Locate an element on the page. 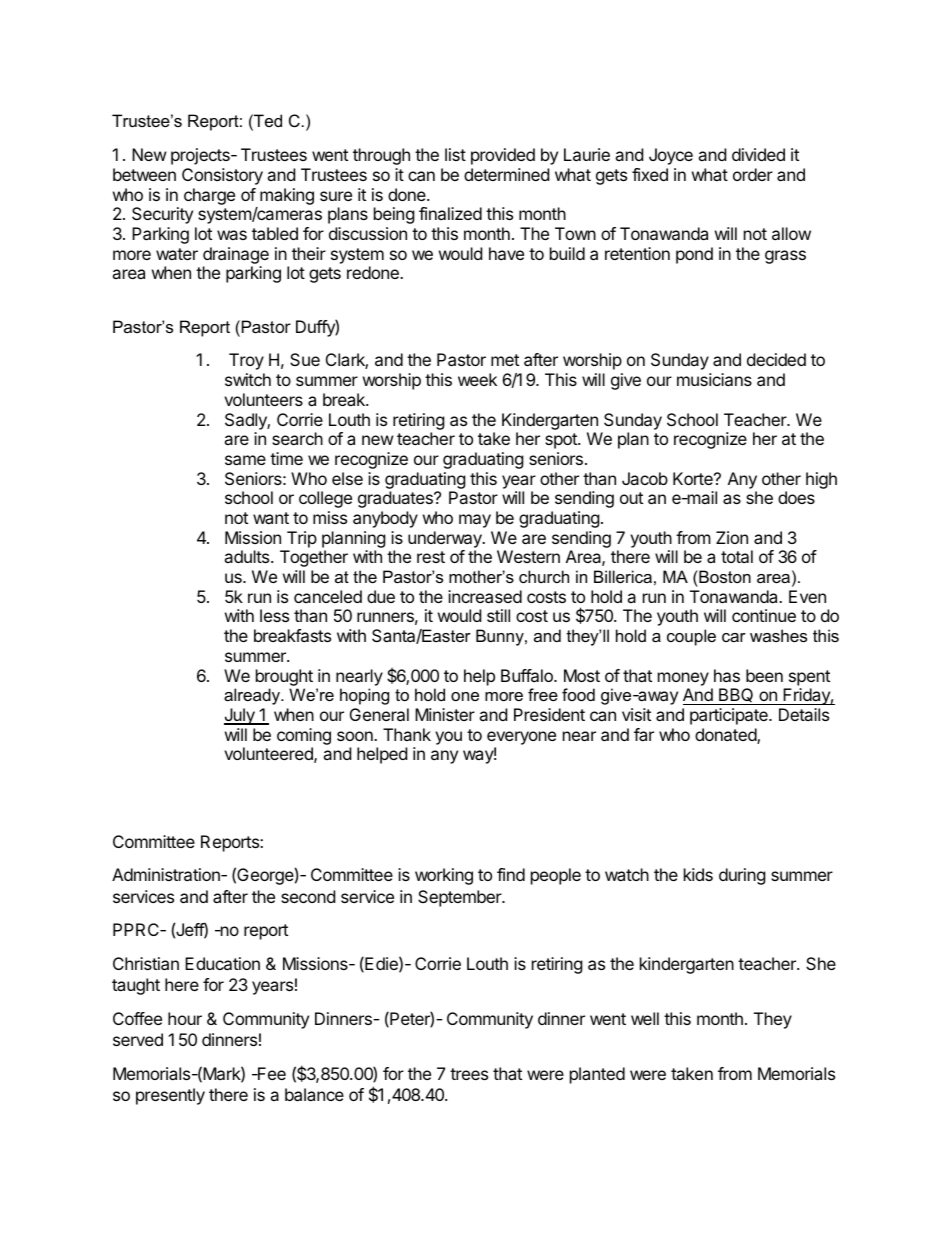  Zion is located at coordinates (732, 537).
